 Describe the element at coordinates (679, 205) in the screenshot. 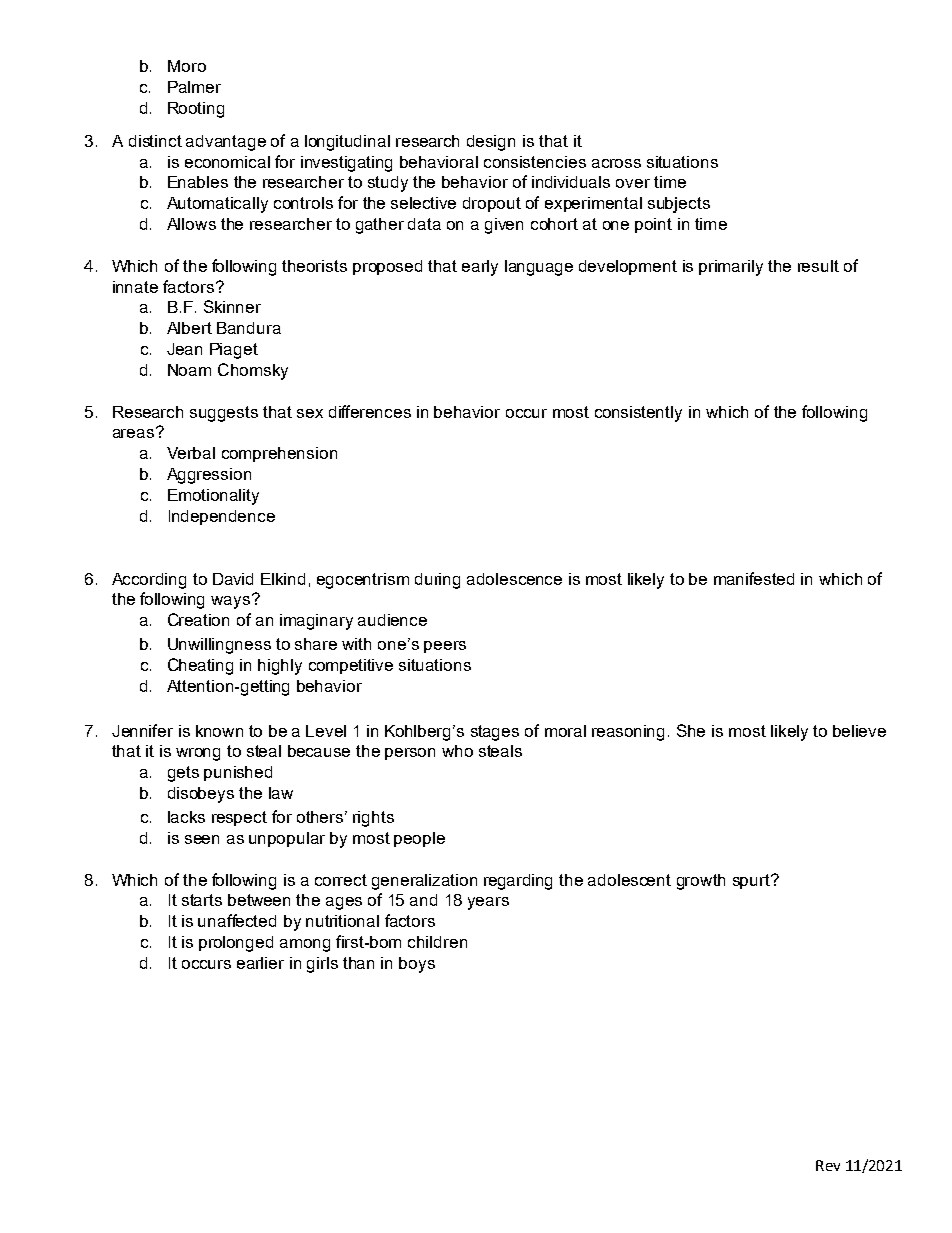

I see `subjects` at that location.
